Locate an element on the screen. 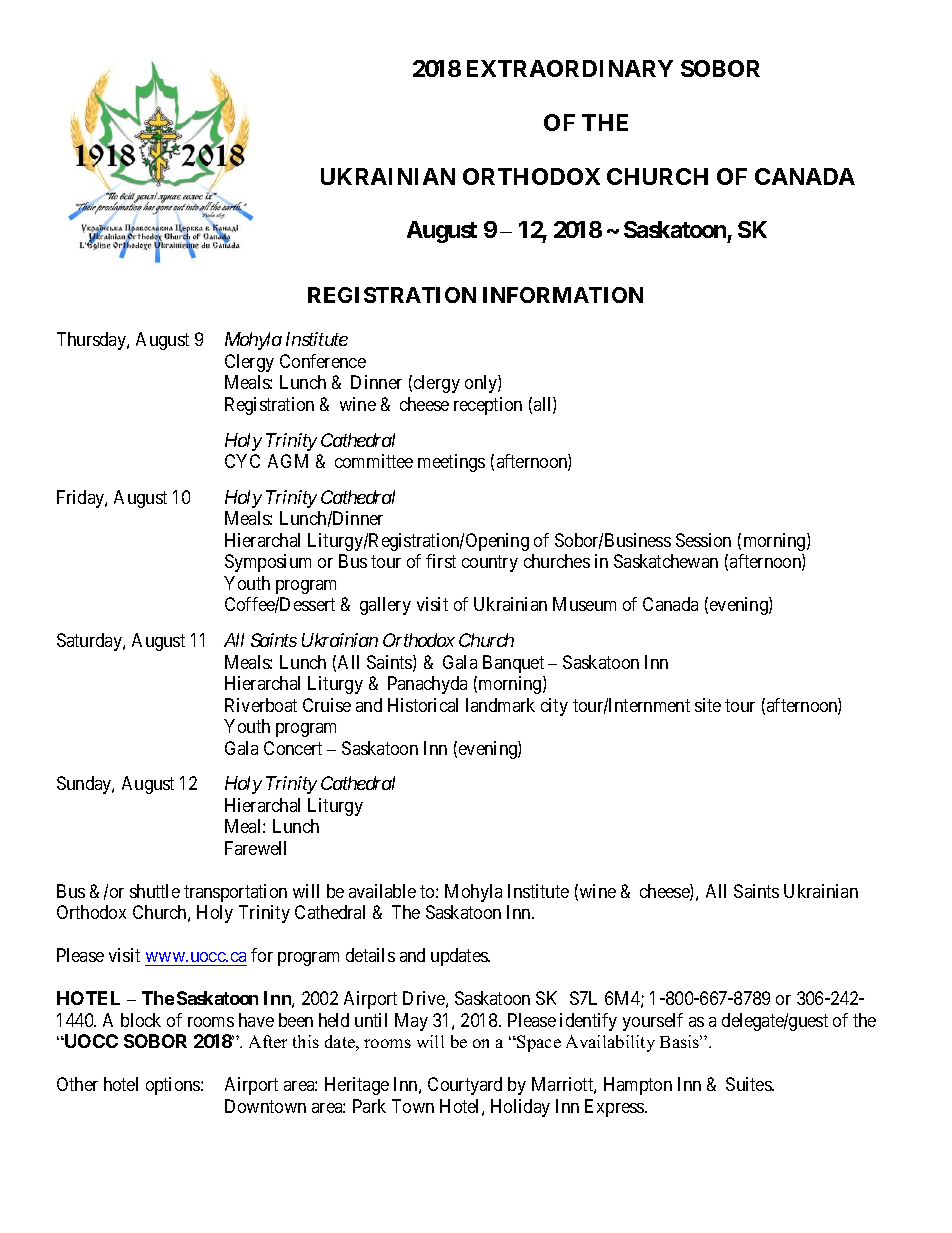 The image size is (952, 1233). EXTRAORDINARY is located at coordinates (570, 68).
